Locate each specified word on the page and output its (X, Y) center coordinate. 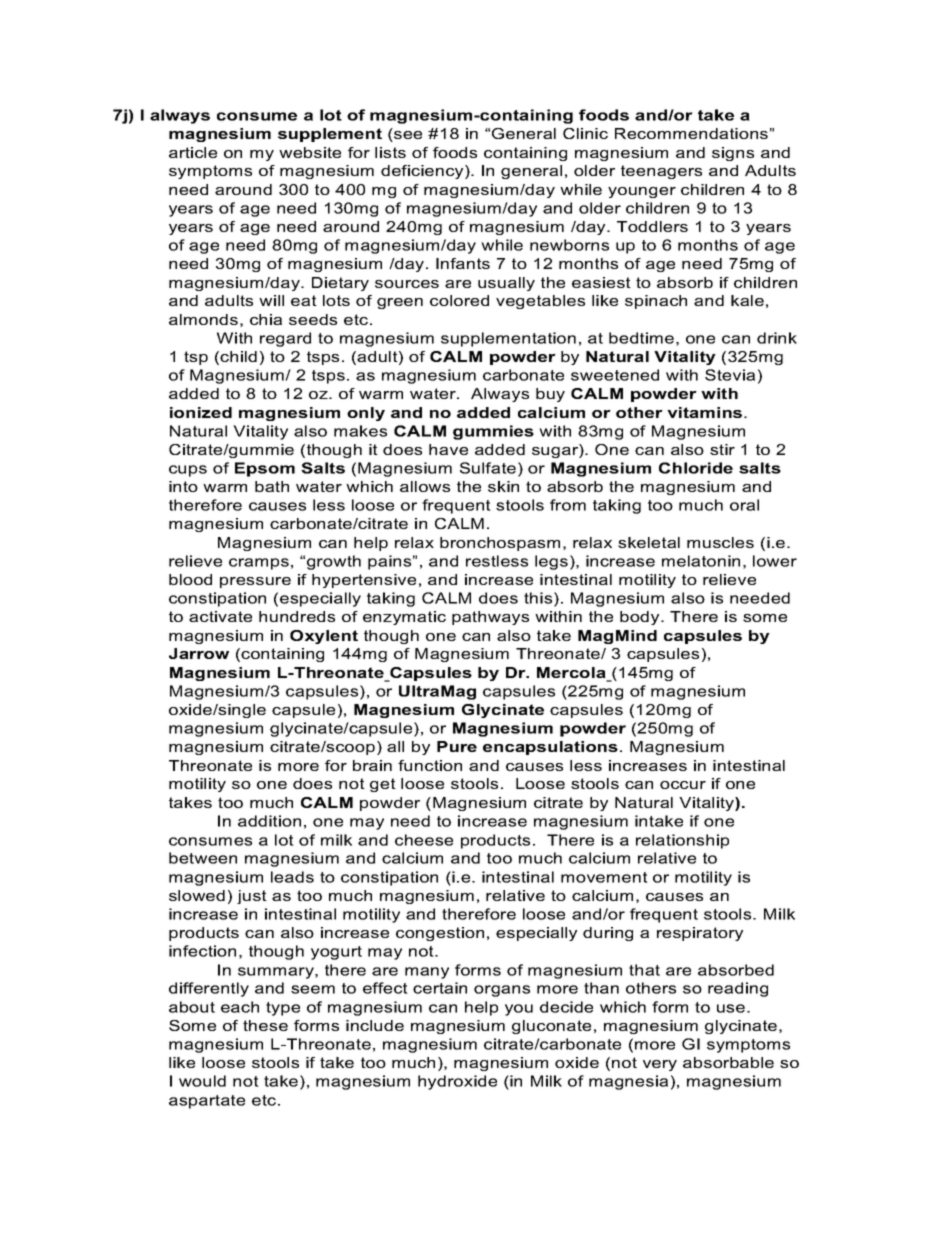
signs (733, 154)
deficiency (423, 172)
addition (269, 821)
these (265, 1025)
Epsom (265, 469)
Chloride (696, 468)
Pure (457, 746)
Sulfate (488, 468)
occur (683, 785)
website (310, 152)
